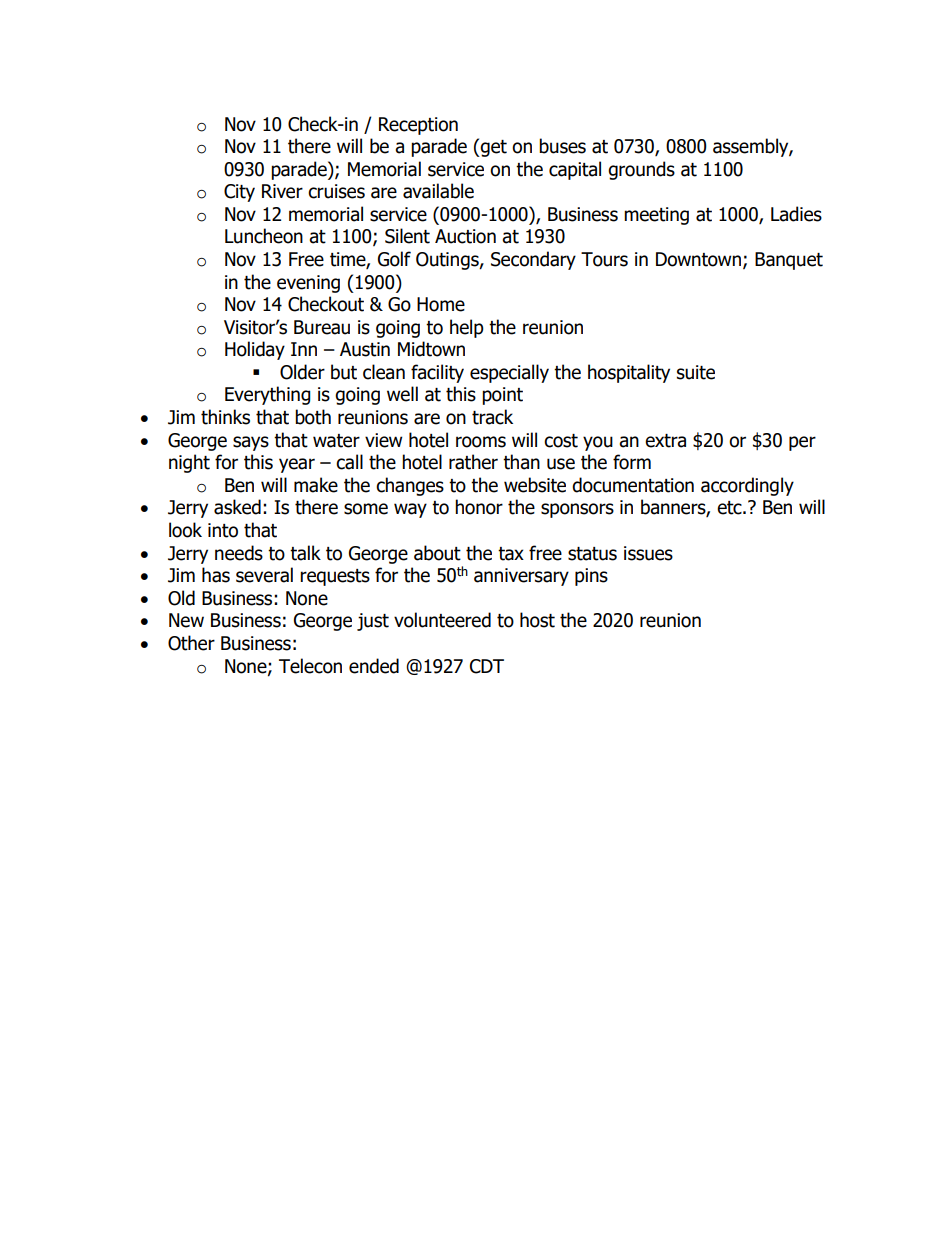 This image has width=952, height=1233. What do you see at coordinates (533, 260) in the image?
I see `Secondary` at bounding box center [533, 260].
